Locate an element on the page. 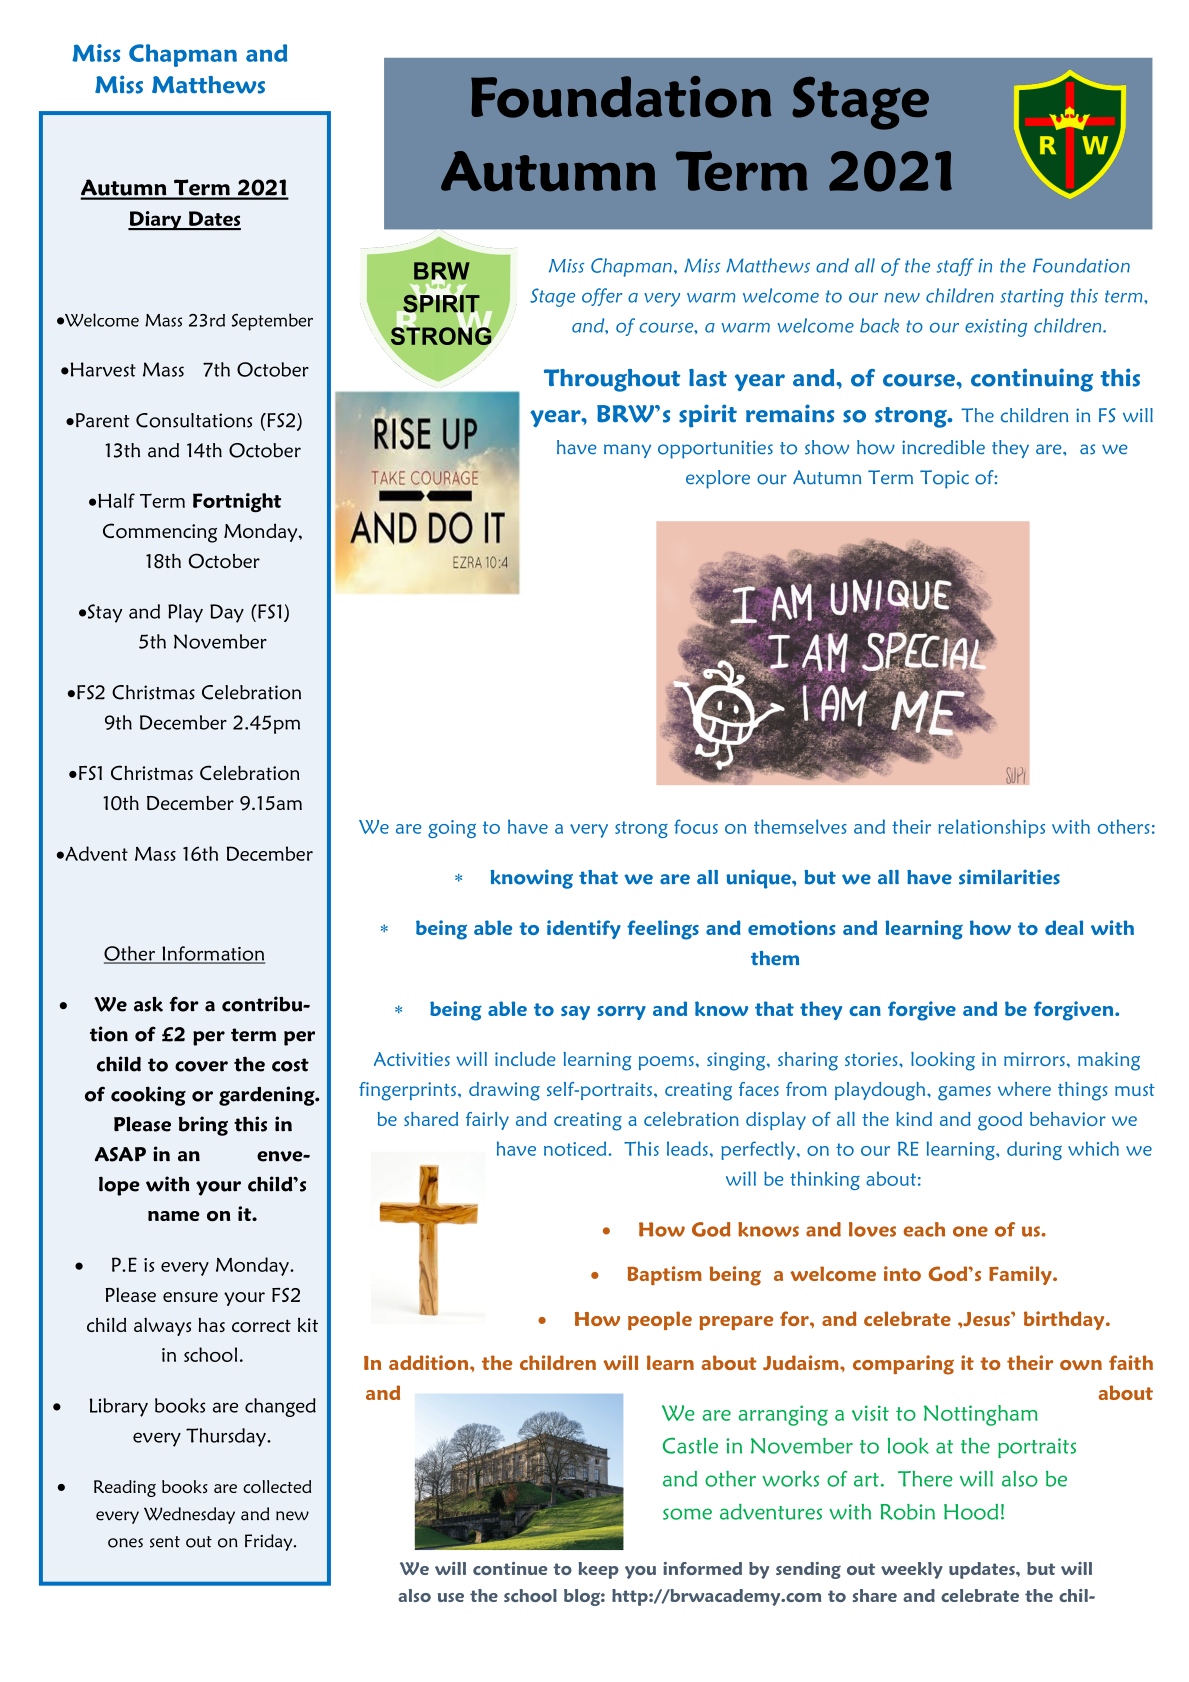 The width and height of the document is (1189, 1682). feelings is located at coordinates (663, 930).
